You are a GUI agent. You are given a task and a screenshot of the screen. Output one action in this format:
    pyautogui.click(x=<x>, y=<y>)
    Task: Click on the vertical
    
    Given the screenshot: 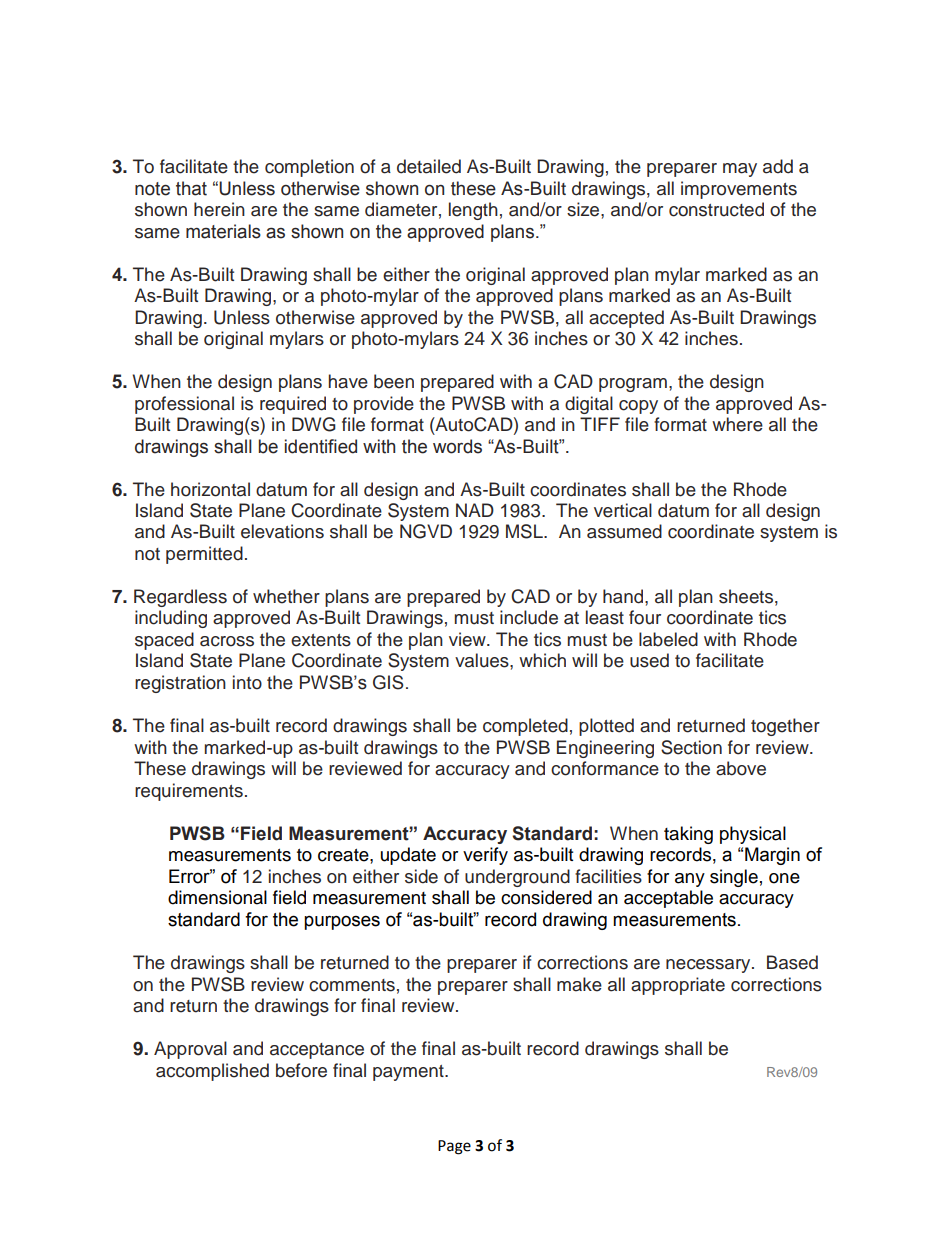 What is the action you would take?
    pyautogui.click(x=623, y=510)
